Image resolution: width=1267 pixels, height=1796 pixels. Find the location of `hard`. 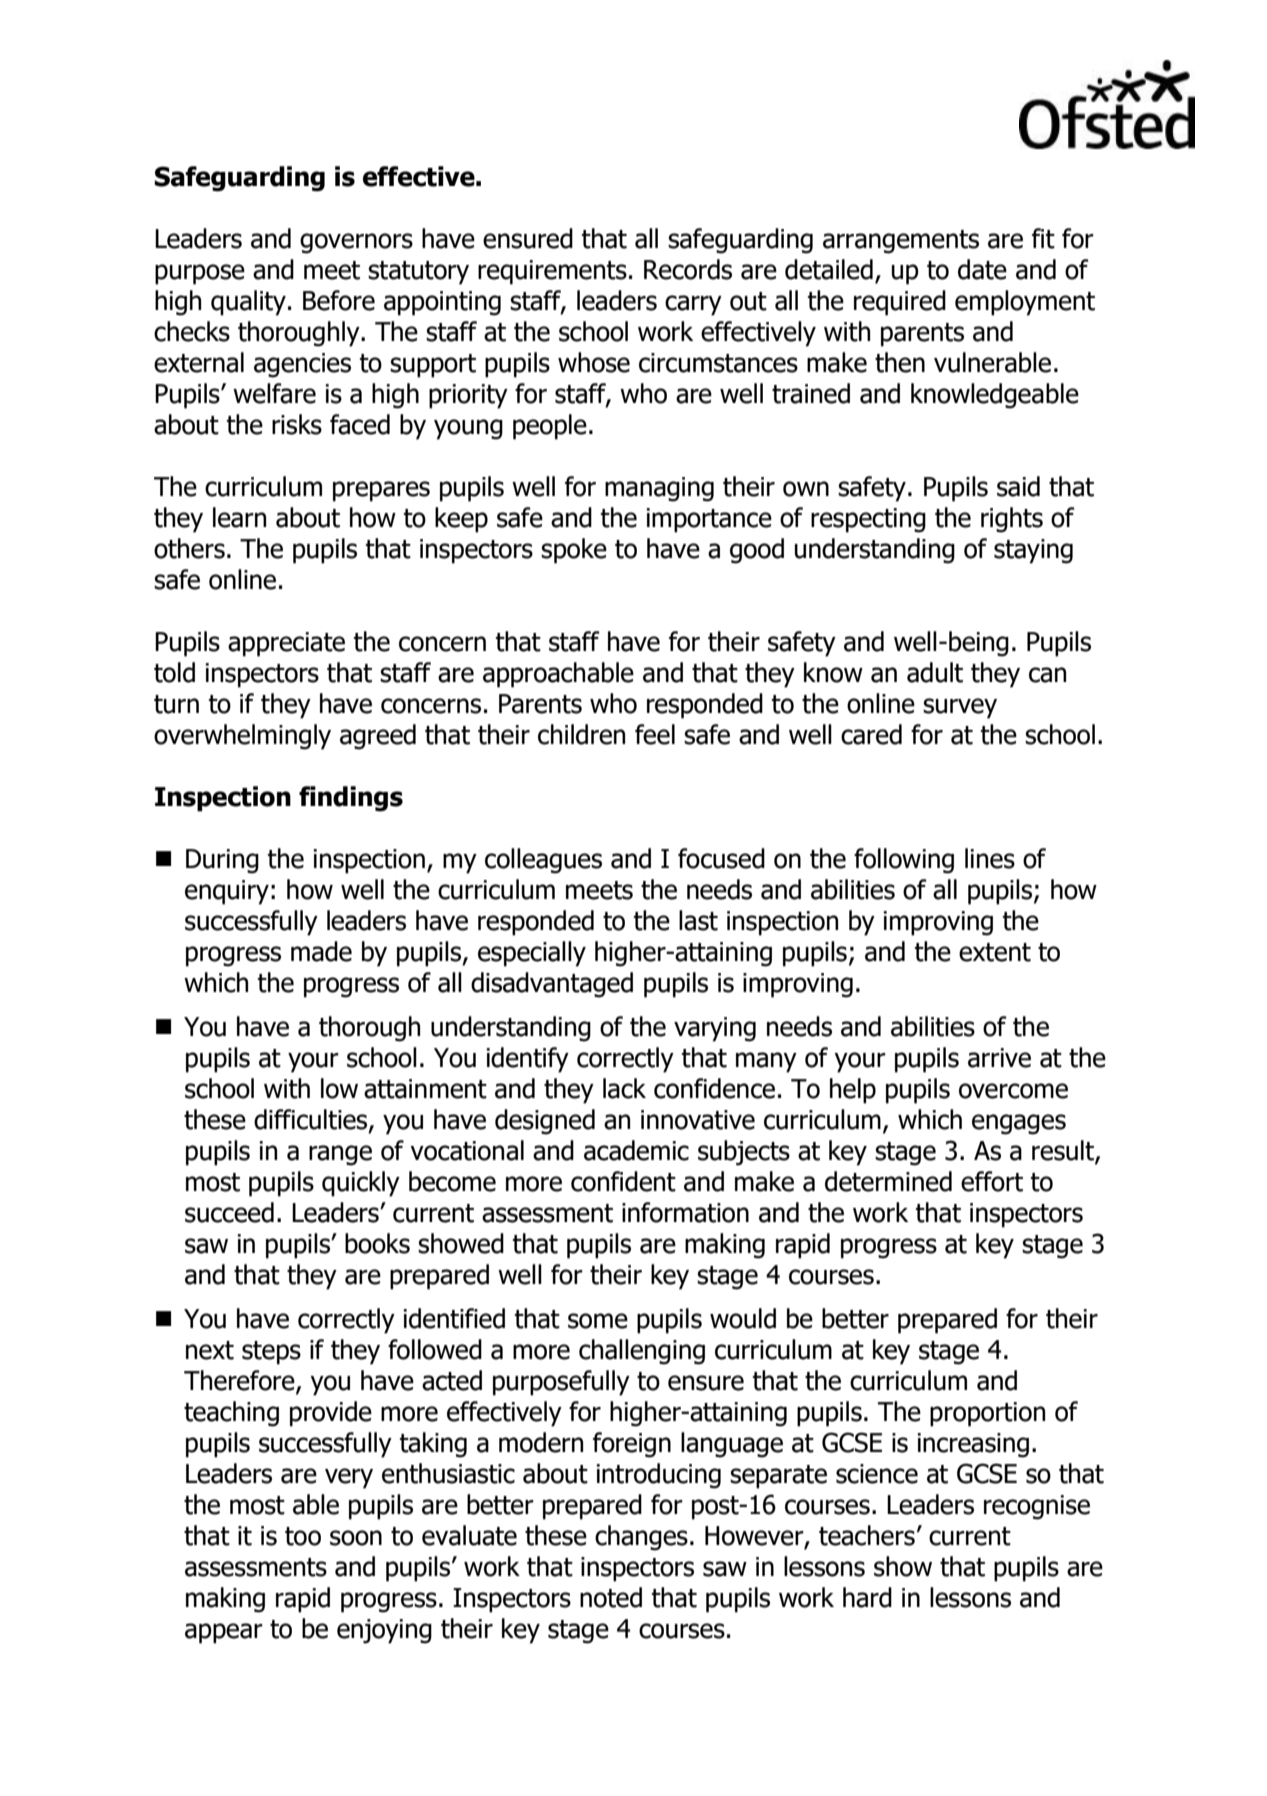

hard is located at coordinates (867, 1597).
